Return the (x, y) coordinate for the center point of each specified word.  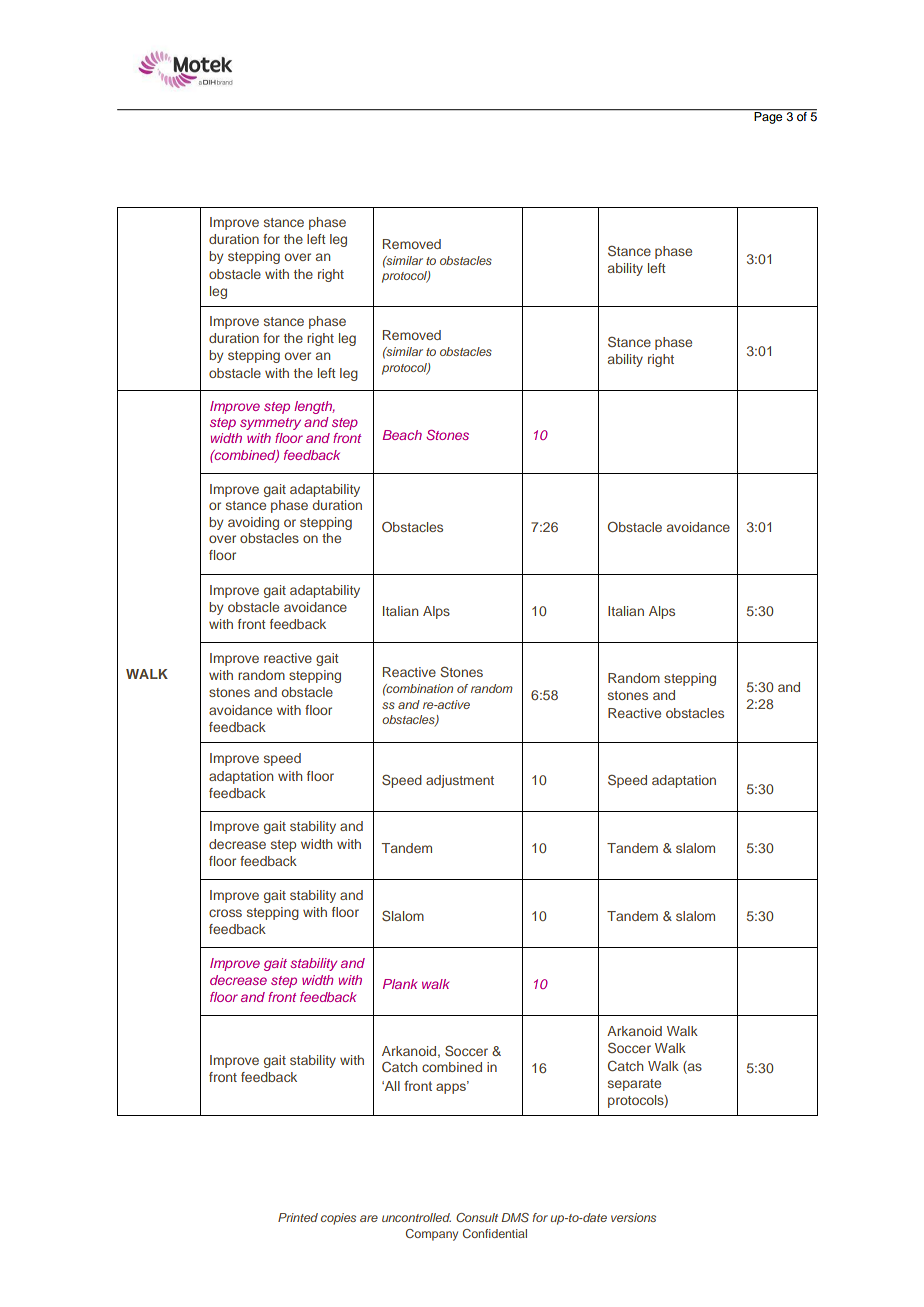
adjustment (460, 781)
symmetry (270, 424)
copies (338, 1219)
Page (768, 117)
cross (225, 913)
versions (633, 1217)
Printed (298, 1217)
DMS (515, 1217)
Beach (402, 435)
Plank (400, 984)
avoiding (253, 523)
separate (634, 1085)
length (314, 407)
